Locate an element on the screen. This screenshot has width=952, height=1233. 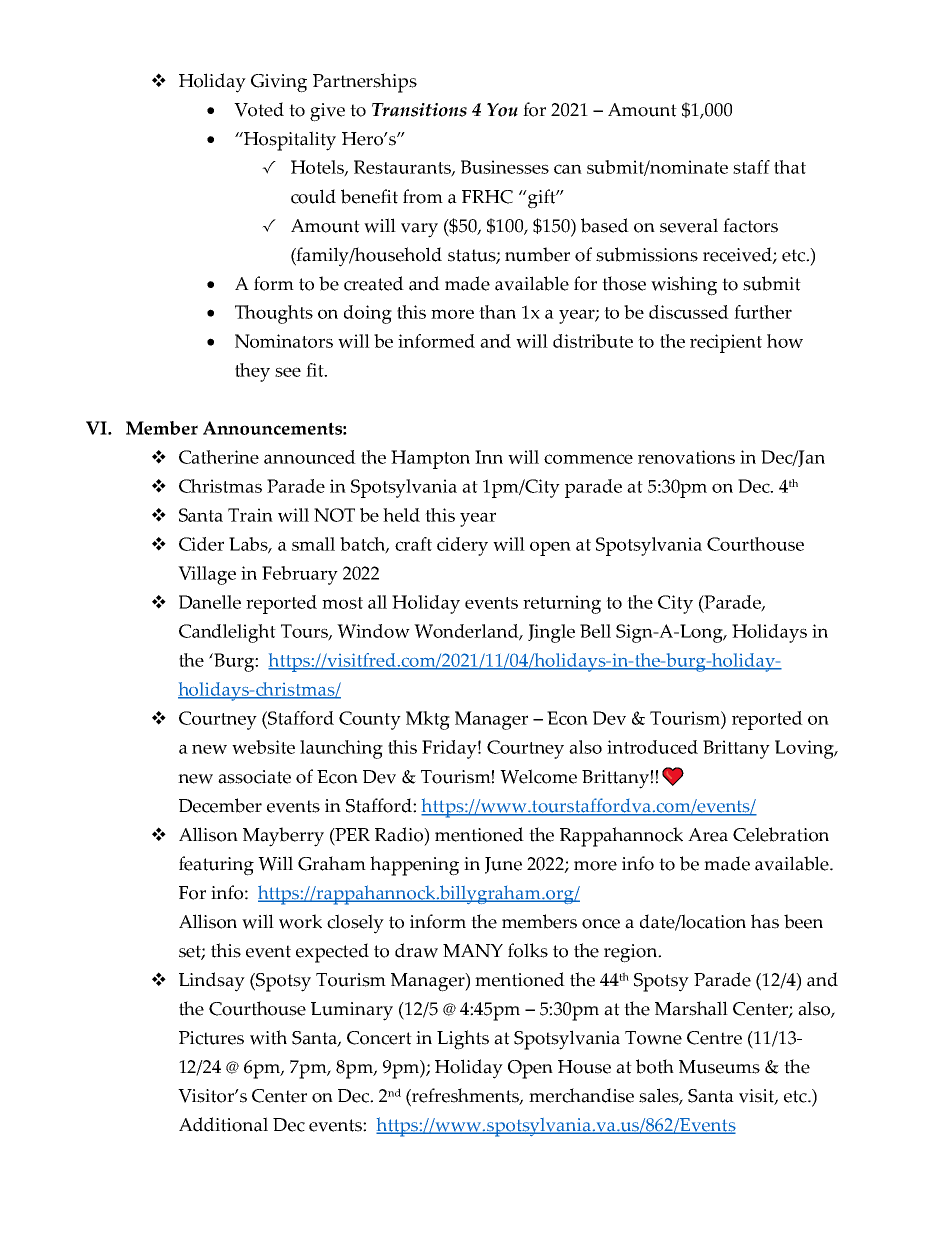
with is located at coordinates (268, 1037).
